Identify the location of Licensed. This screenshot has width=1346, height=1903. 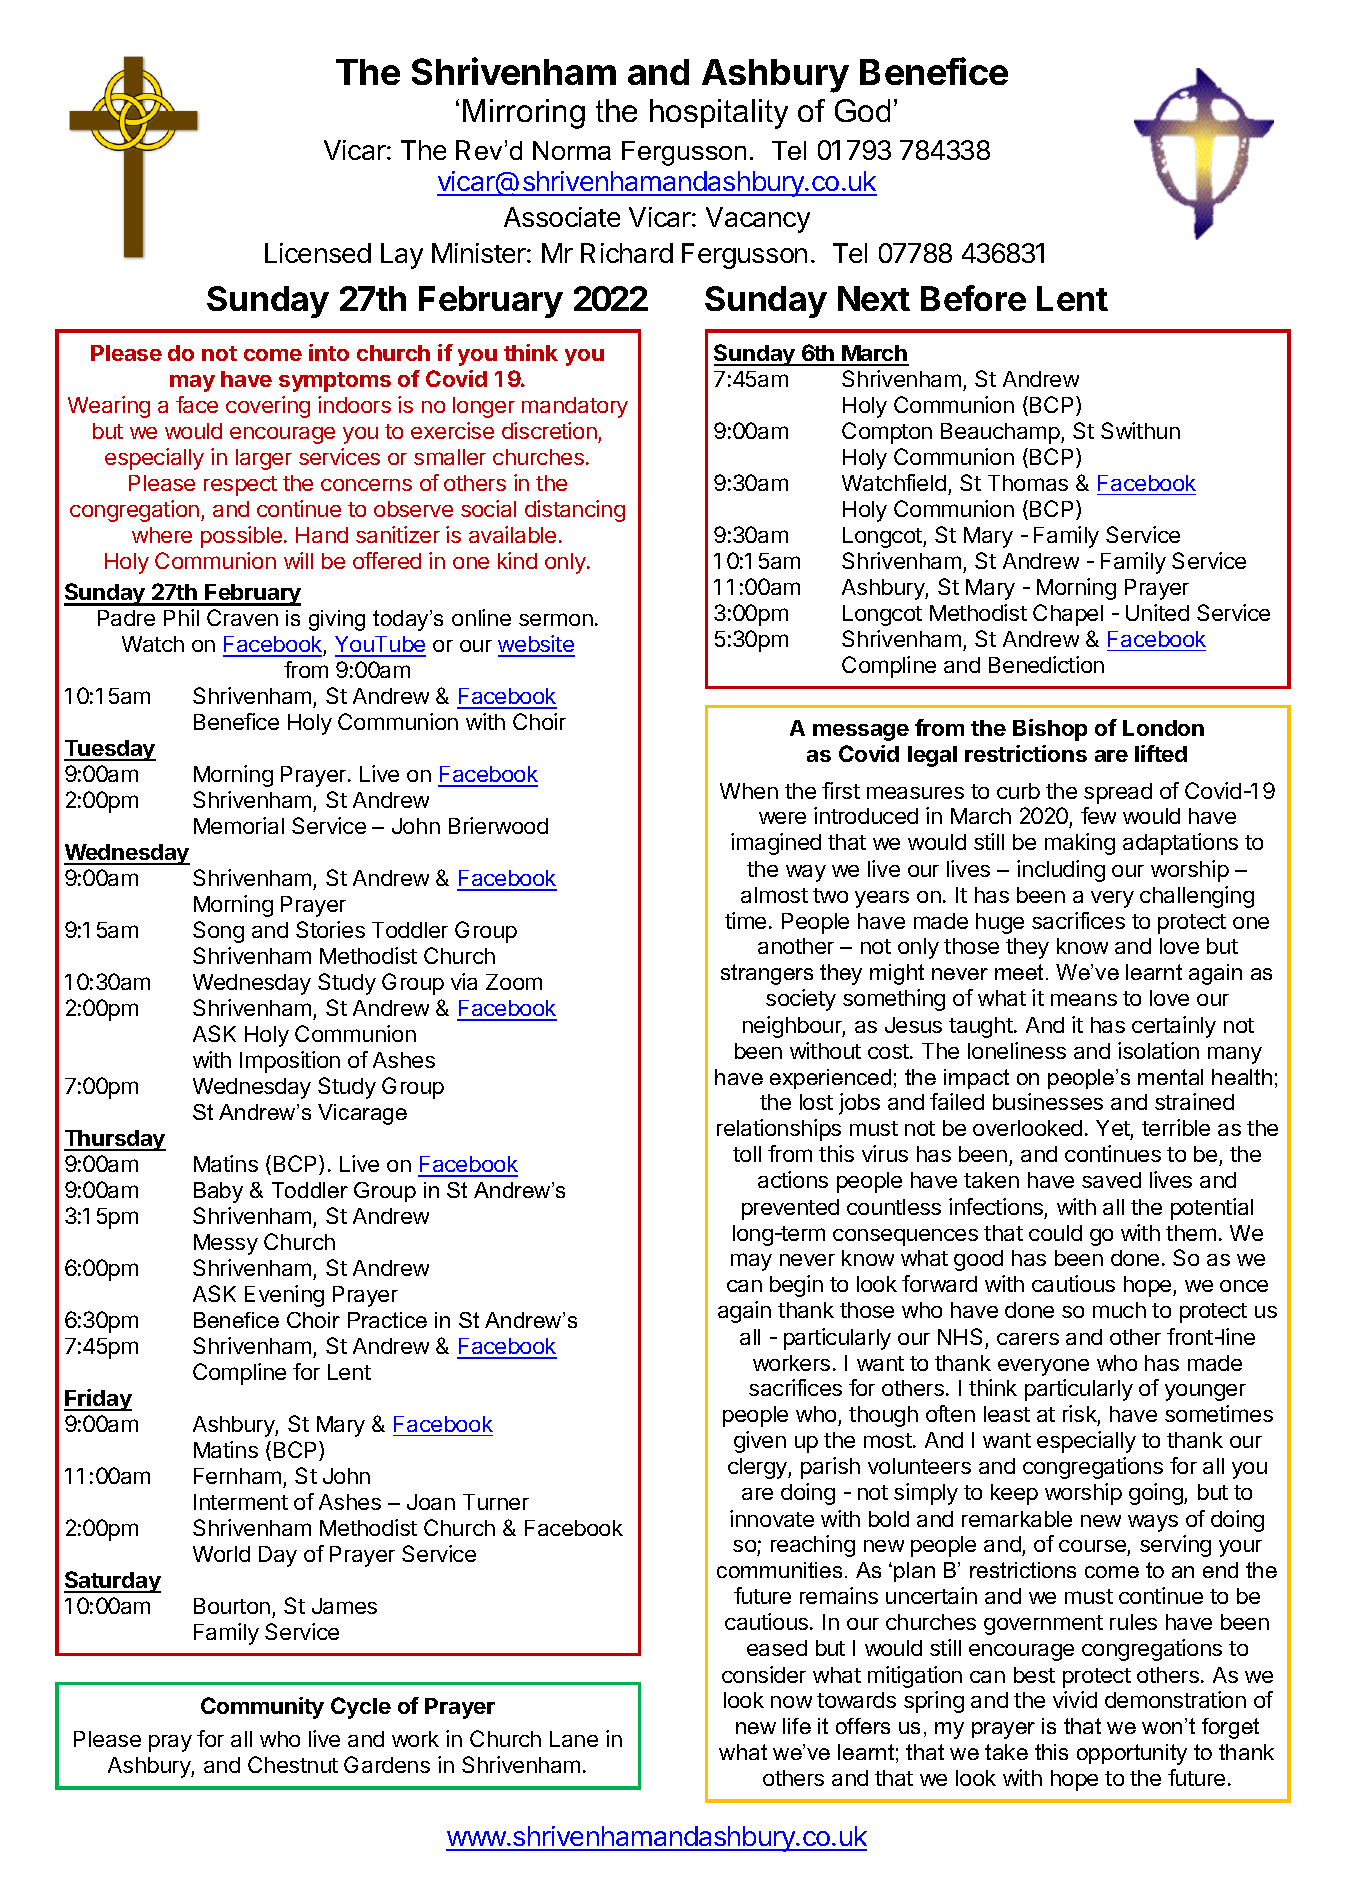
(318, 253).
